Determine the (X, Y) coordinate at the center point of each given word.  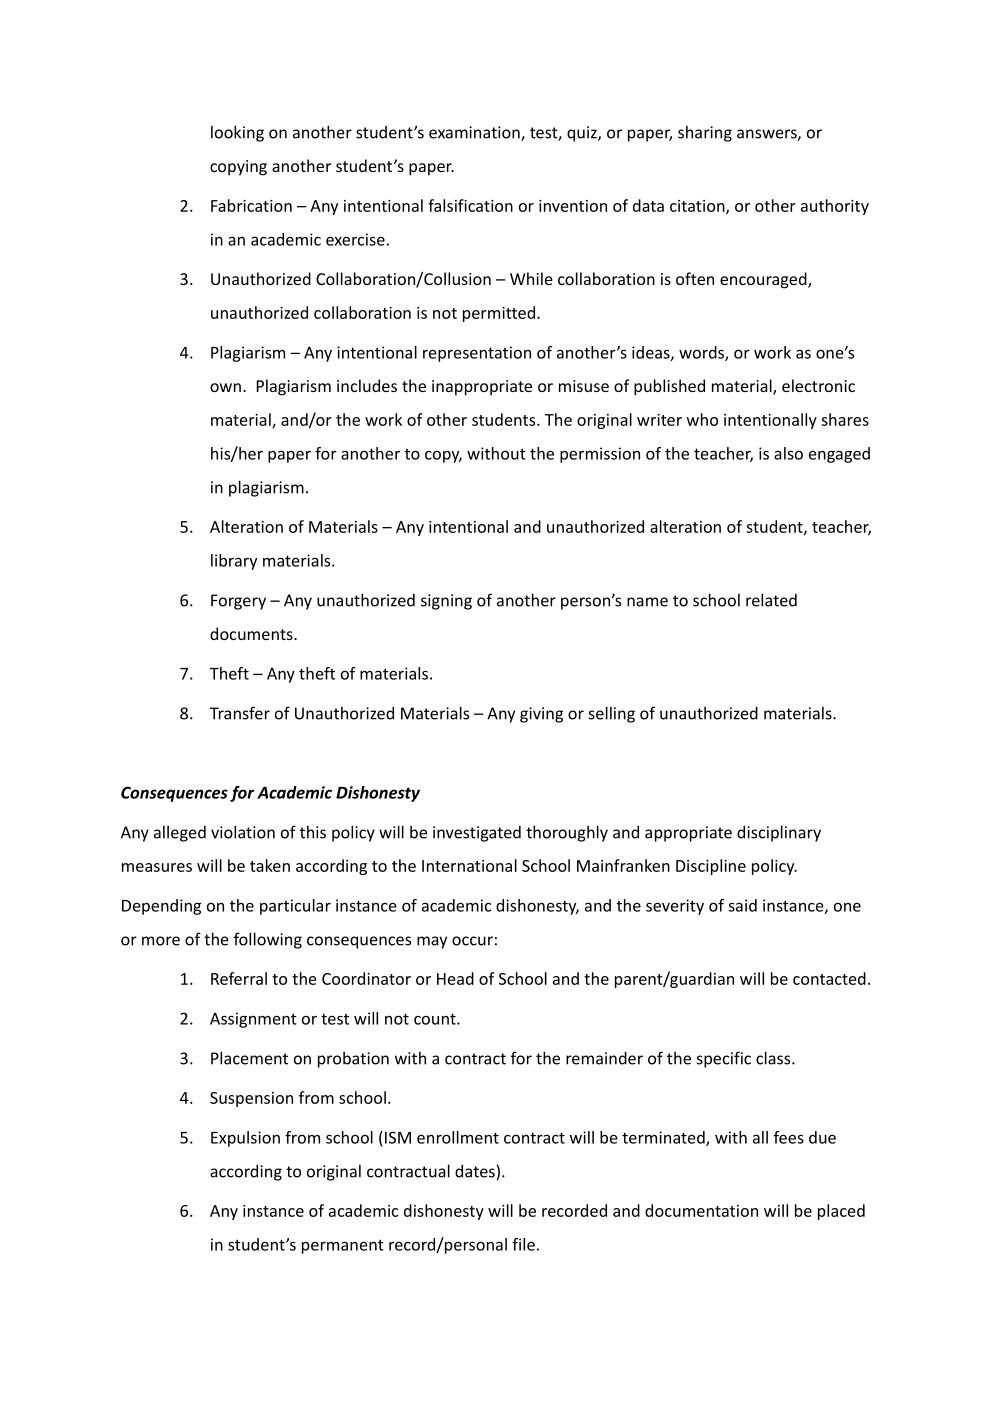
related (771, 600)
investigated (477, 834)
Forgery (238, 602)
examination (475, 133)
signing (446, 602)
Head (455, 978)
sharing (705, 133)
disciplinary (779, 833)
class (774, 1058)
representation (477, 354)
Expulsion (245, 1139)
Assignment (253, 1020)
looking (237, 133)
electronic (818, 385)
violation (243, 832)
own (225, 387)
